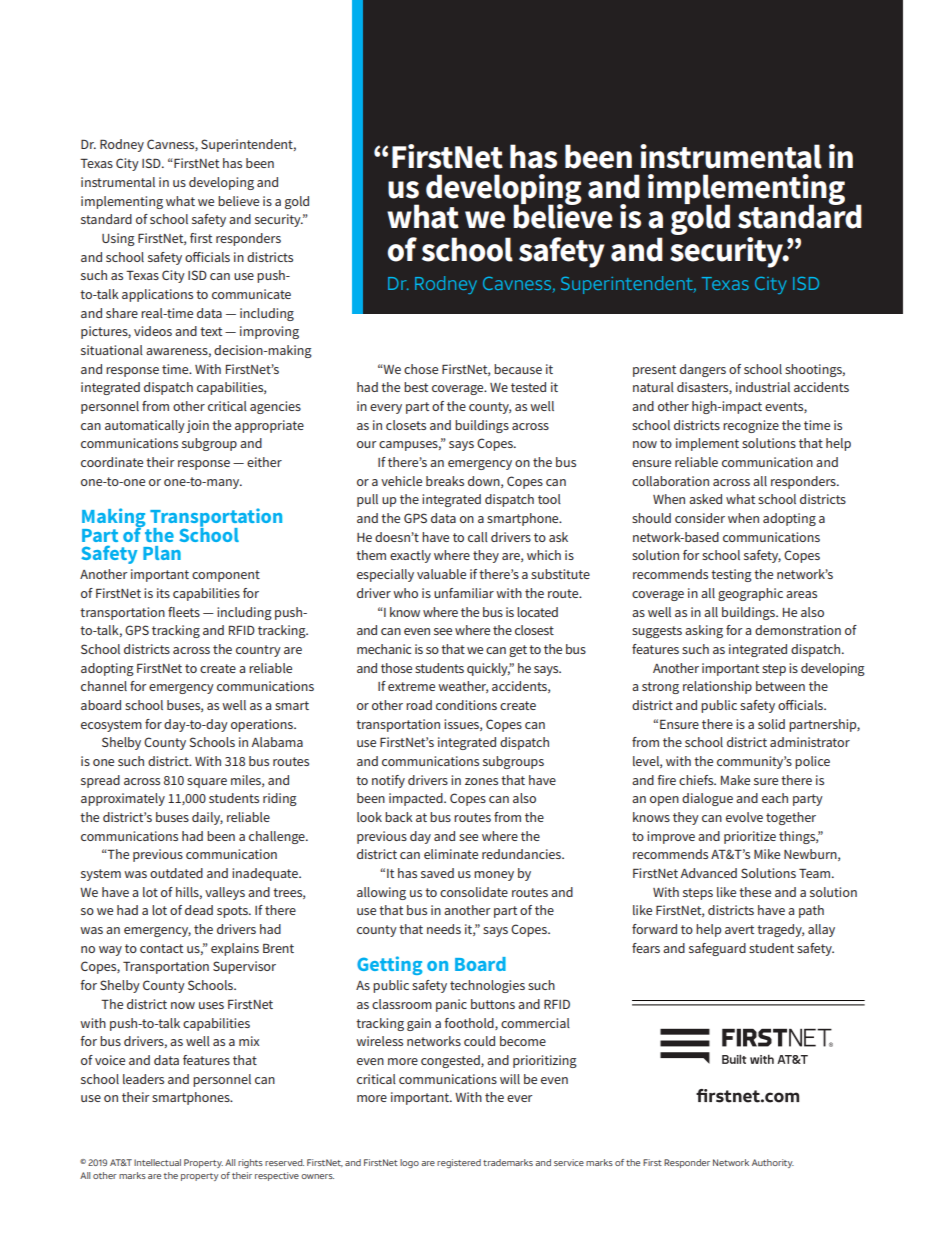 The image size is (952, 1233). Describe the element at coordinates (739, 929) in the screenshot. I see `avert` at that location.
